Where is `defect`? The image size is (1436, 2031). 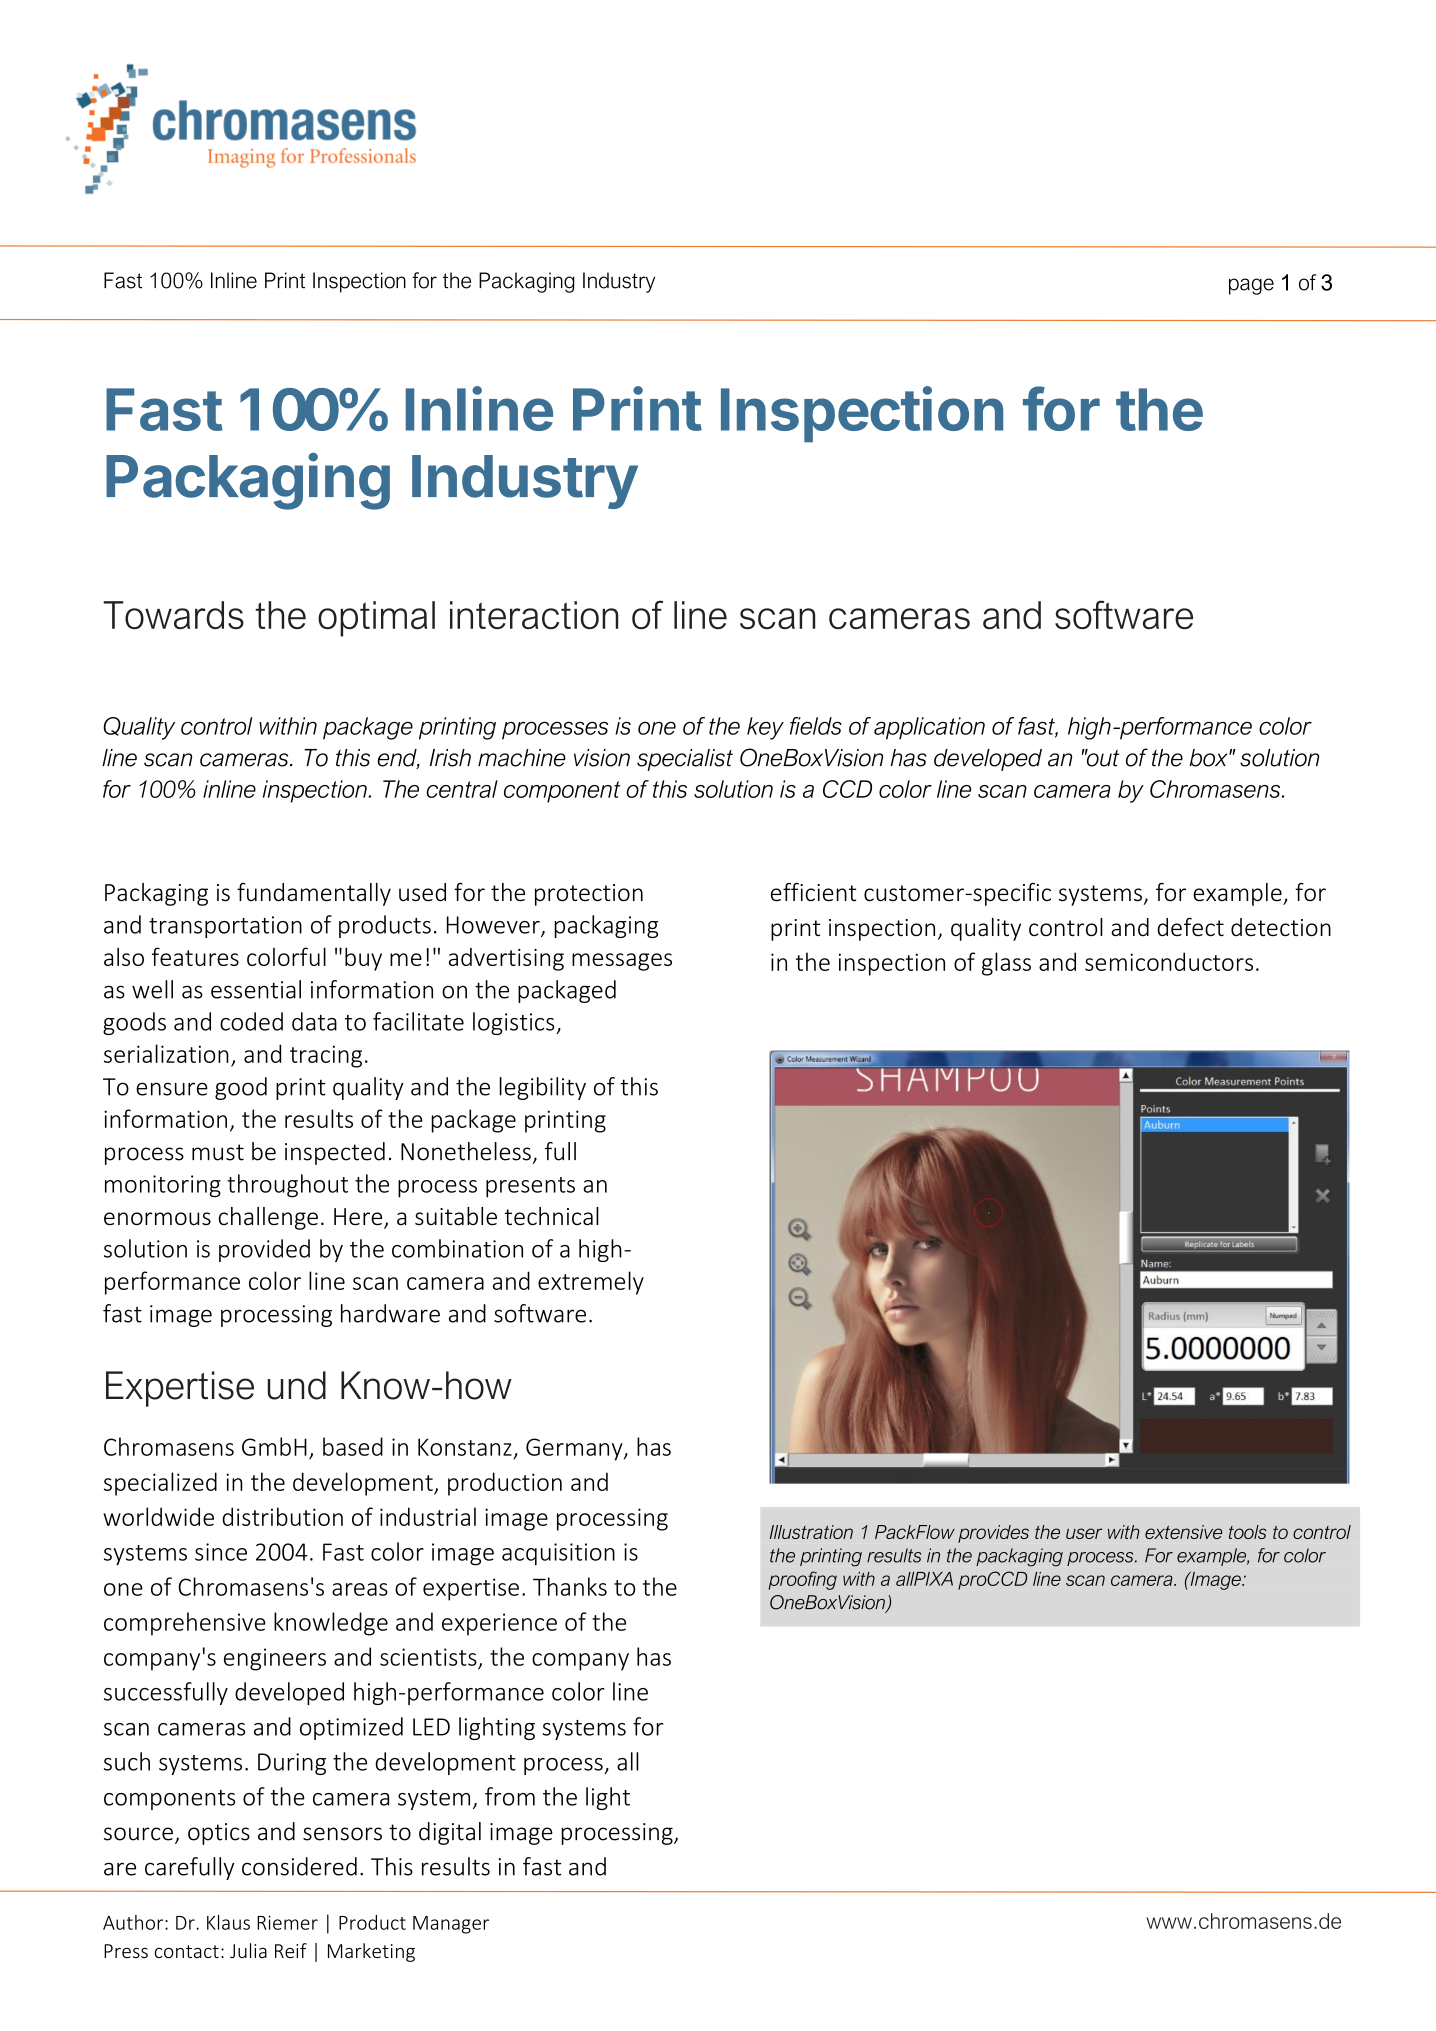 defect is located at coordinates (1190, 927).
